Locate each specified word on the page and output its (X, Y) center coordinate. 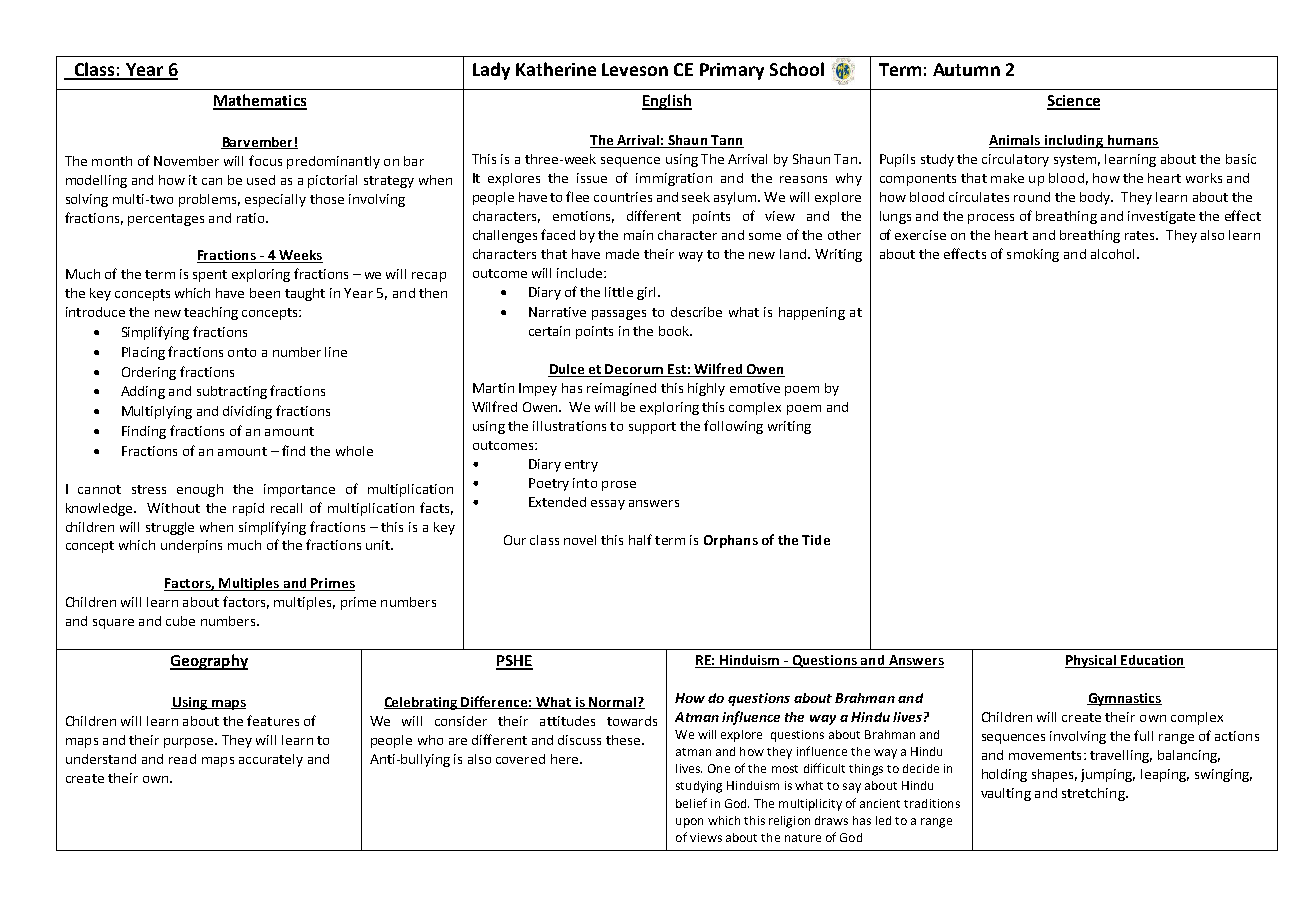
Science (1073, 102)
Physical (1091, 661)
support (652, 428)
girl (648, 293)
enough (200, 490)
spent (210, 276)
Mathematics (260, 101)
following (733, 427)
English (667, 102)
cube (180, 621)
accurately (271, 760)
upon (689, 823)
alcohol (1112, 254)
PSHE (514, 662)
